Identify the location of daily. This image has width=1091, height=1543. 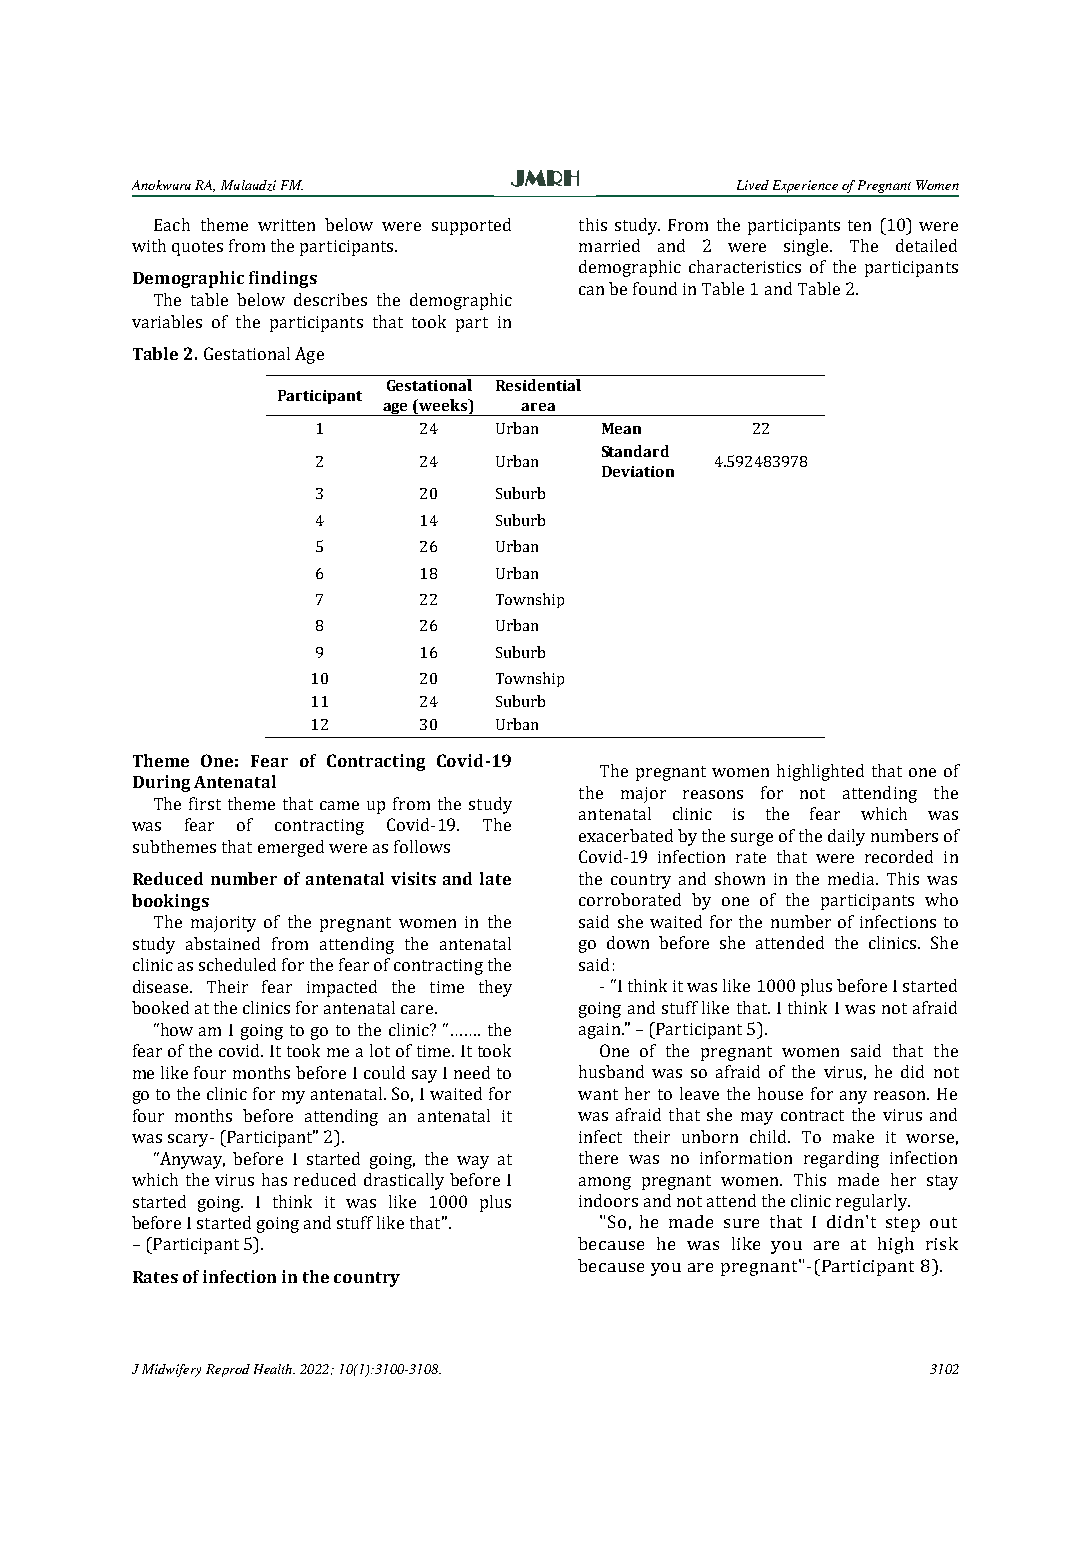
(846, 837).
